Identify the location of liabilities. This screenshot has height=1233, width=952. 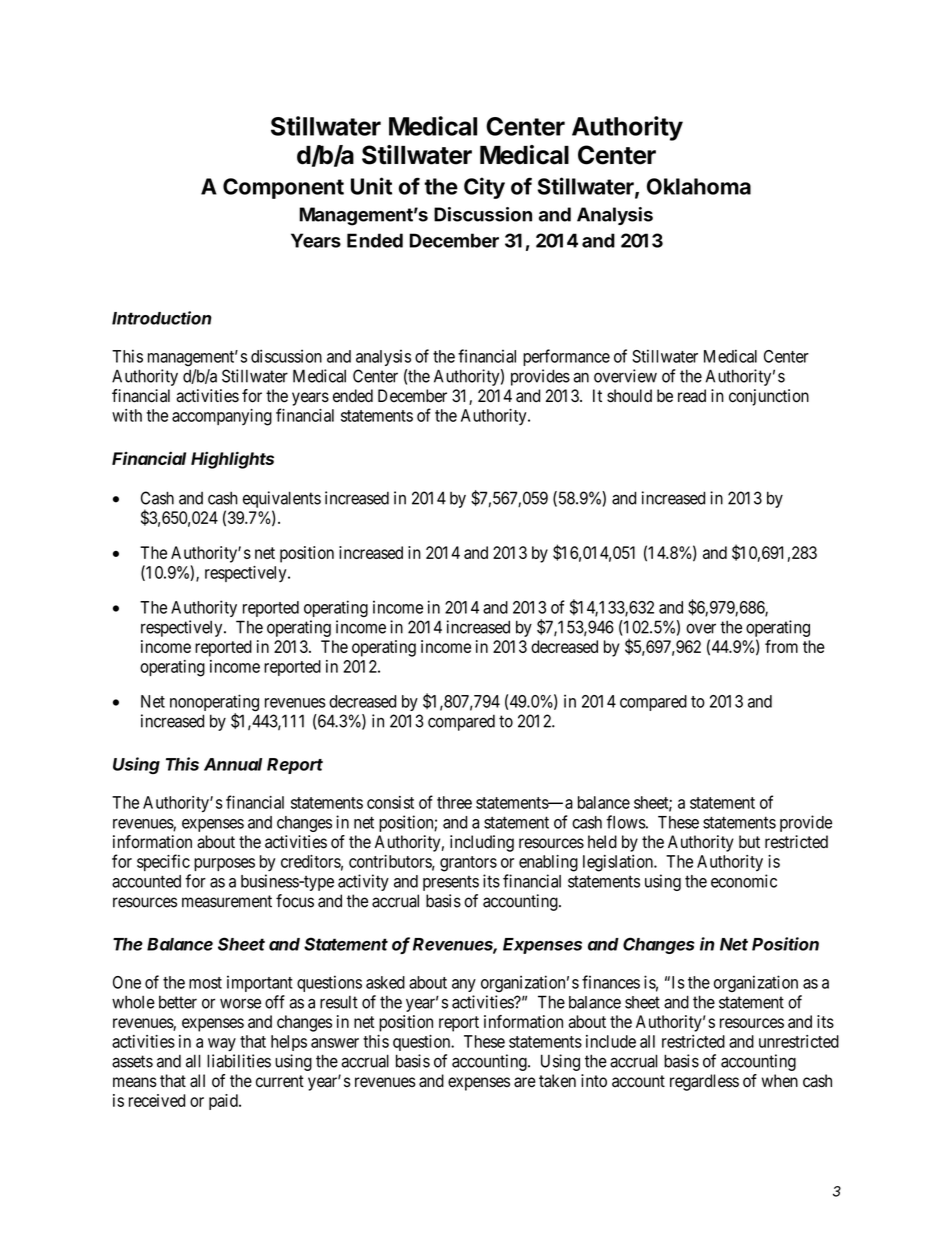
(239, 1061).
